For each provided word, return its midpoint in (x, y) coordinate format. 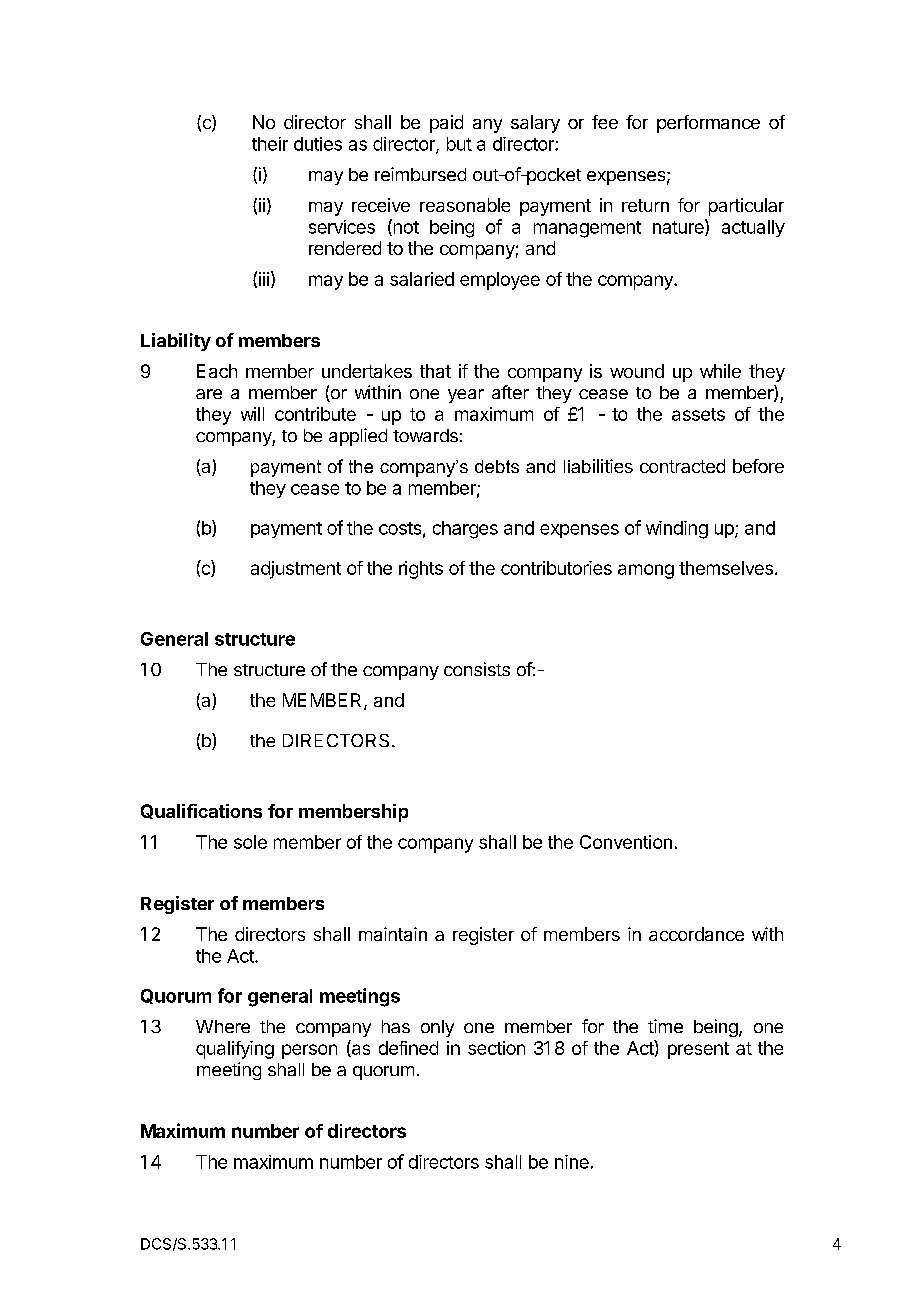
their (270, 144)
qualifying (235, 1050)
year (466, 396)
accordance (696, 934)
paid (446, 124)
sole (250, 842)
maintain (393, 934)
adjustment (296, 570)
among (646, 571)
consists (477, 669)
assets (698, 414)
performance (708, 124)
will (252, 414)
